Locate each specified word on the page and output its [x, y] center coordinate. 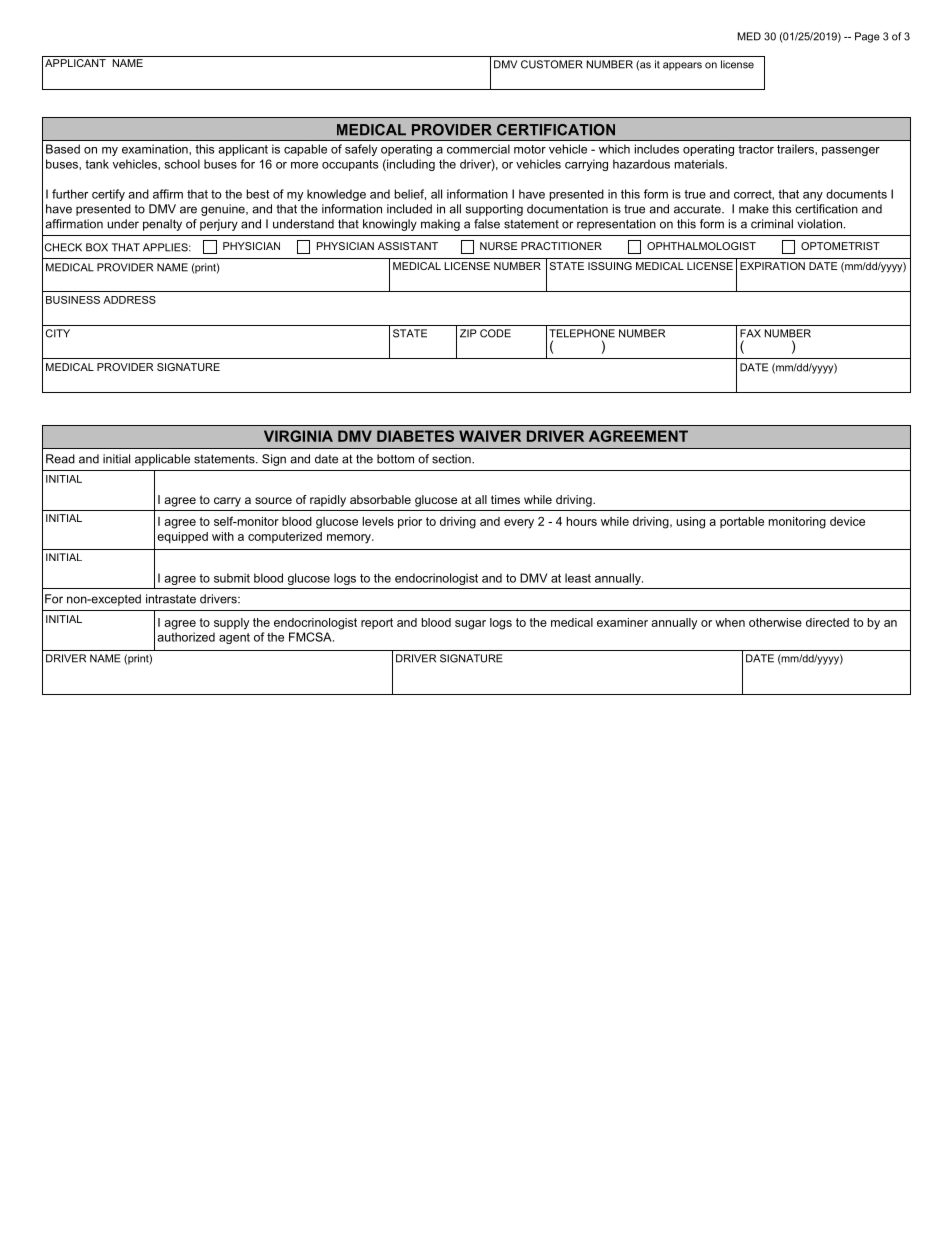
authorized [186, 637]
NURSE [498, 246]
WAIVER [490, 436]
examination [156, 149]
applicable [162, 460]
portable [742, 522]
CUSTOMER [552, 64]
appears [682, 66]
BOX [97, 247]
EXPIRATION [772, 266]
